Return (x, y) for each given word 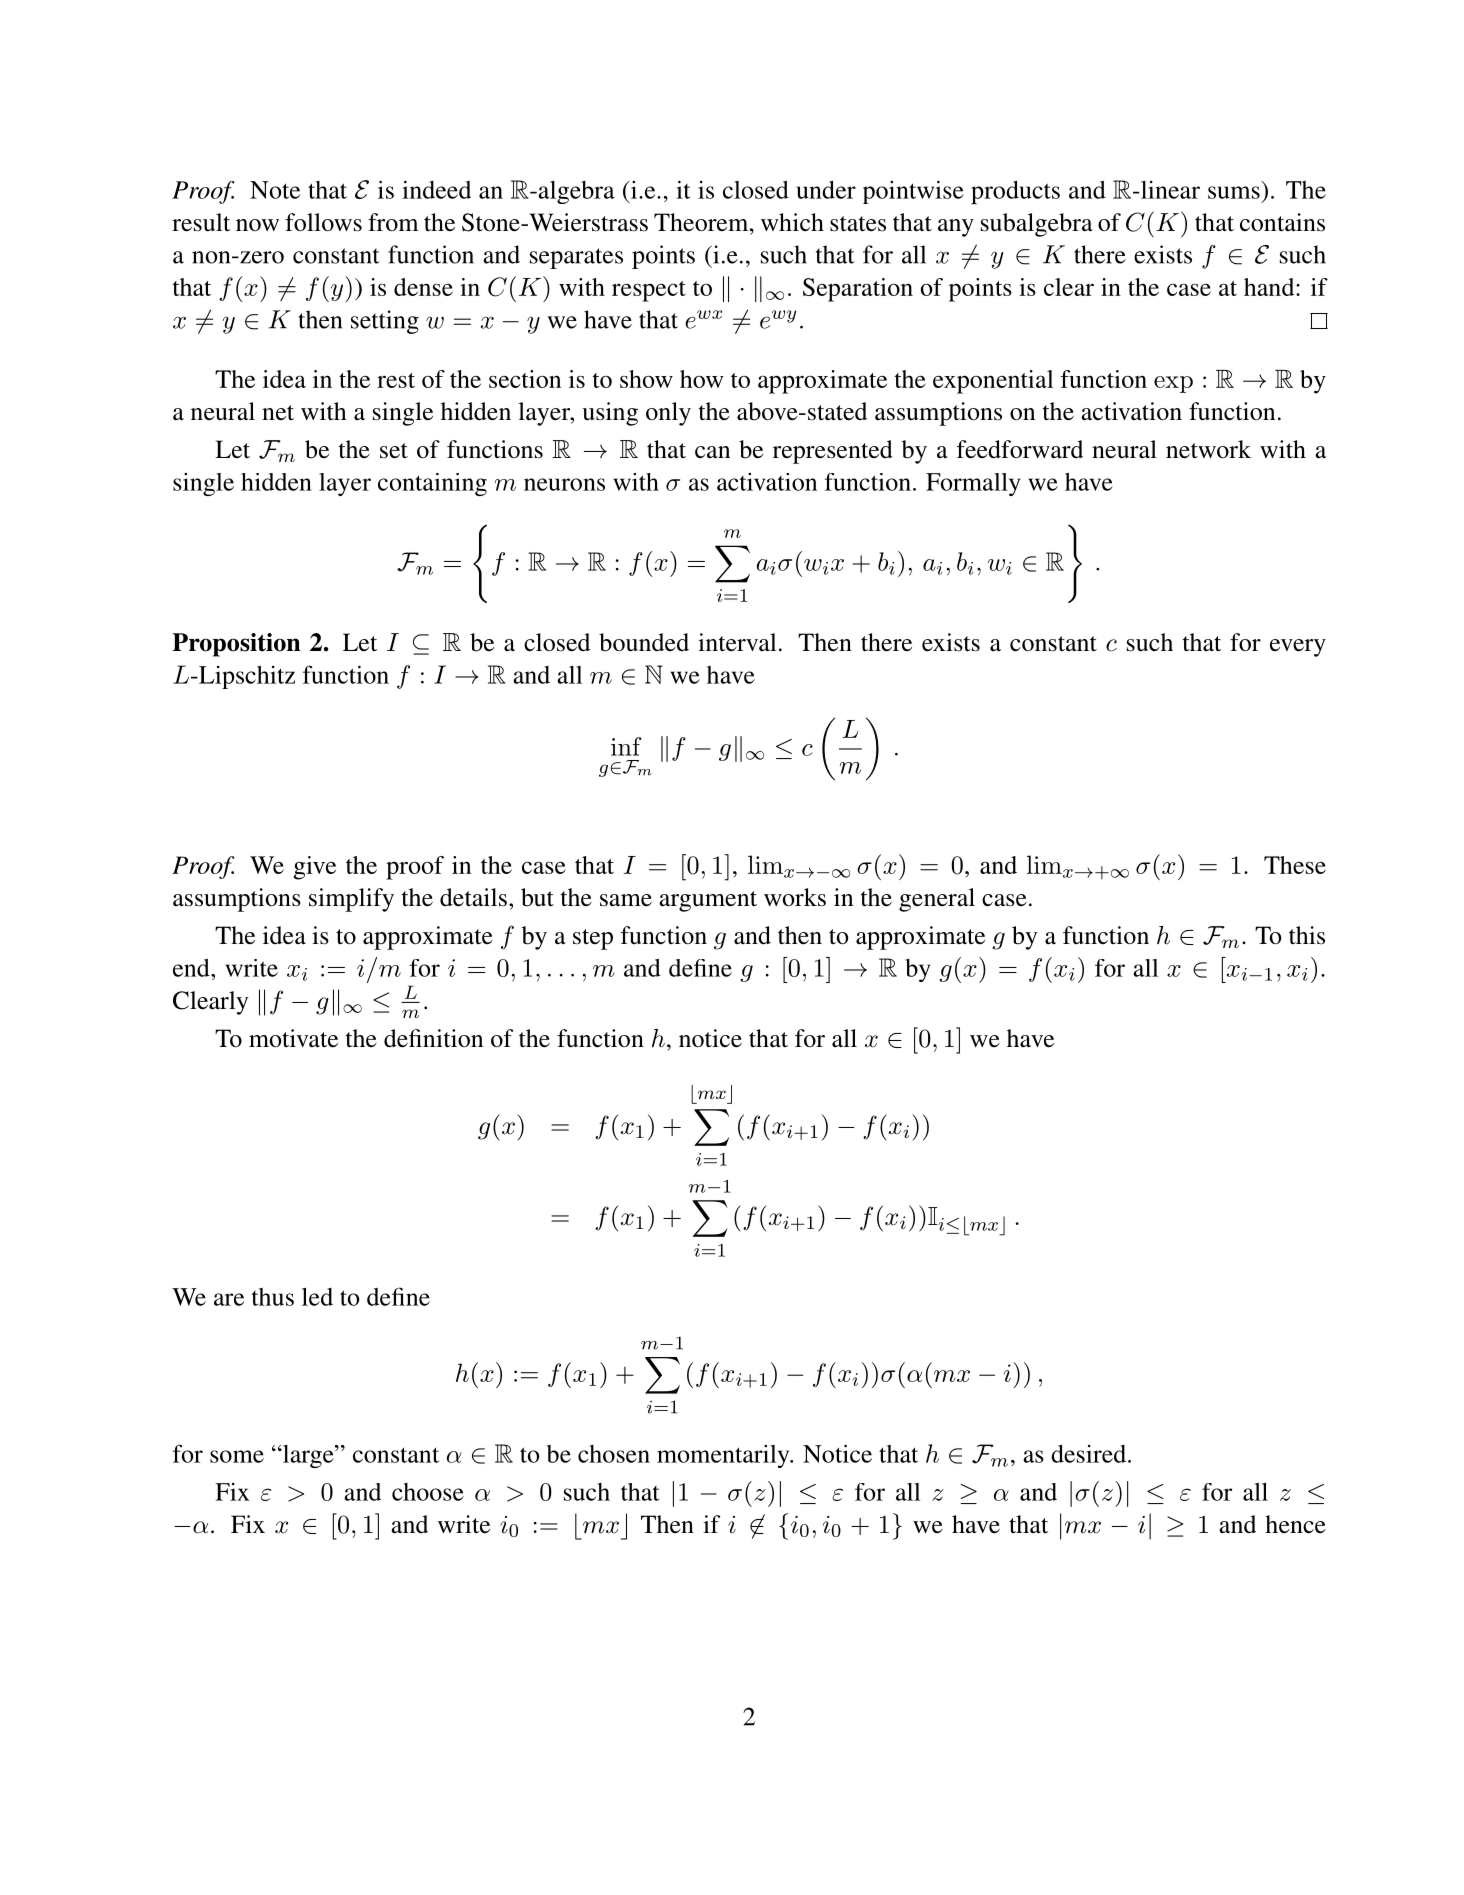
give (315, 868)
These (1295, 865)
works (795, 897)
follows (323, 222)
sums (1234, 192)
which (792, 222)
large (308, 1456)
